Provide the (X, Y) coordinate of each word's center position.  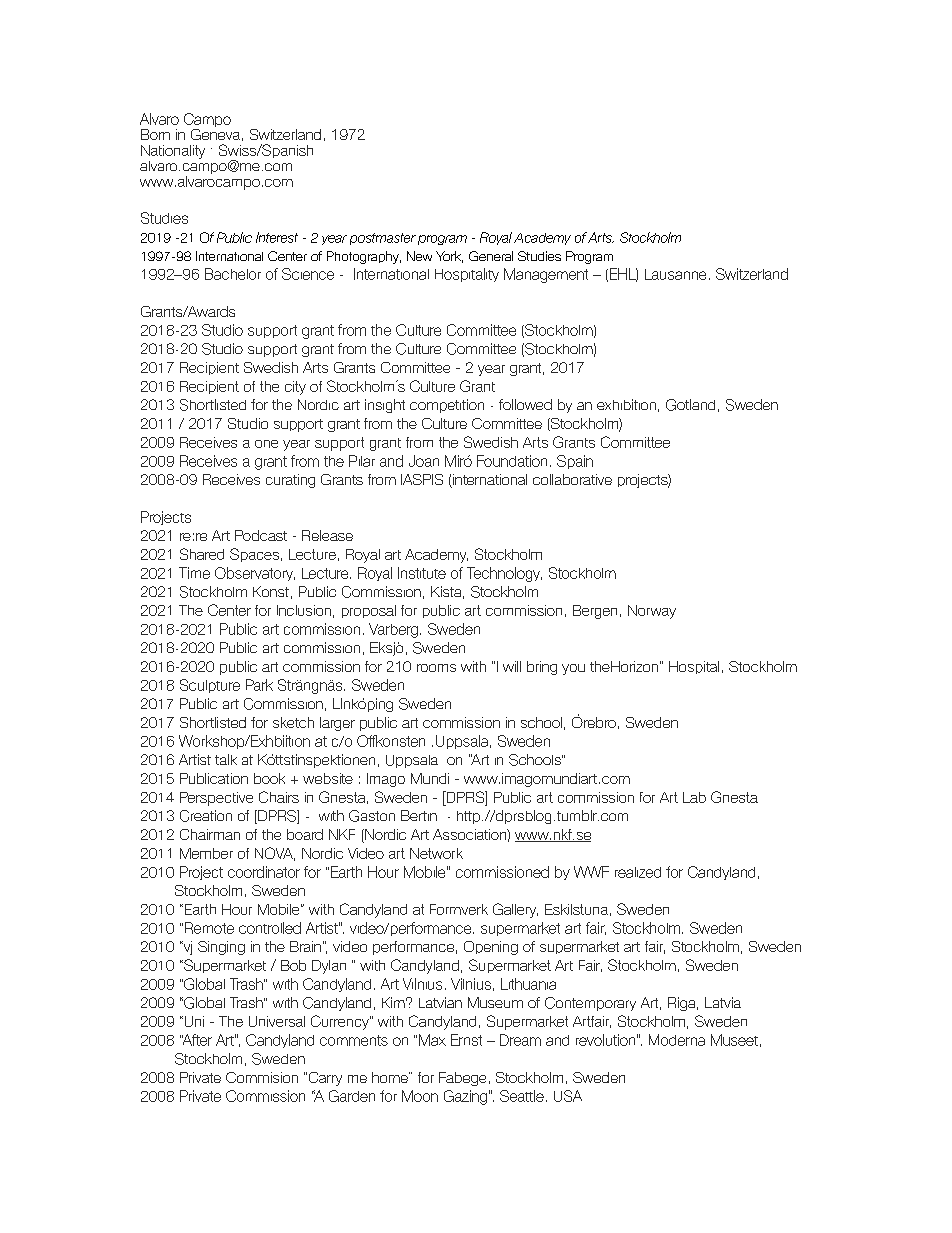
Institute (422, 573)
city (295, 388)
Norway (652, 612)
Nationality (173, 152)
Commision (262, 1077)
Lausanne (675, 274)
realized (638, 872)
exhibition (626, 404)
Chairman (210, 834)
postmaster (383, 239)
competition (447, 406)
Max (432, 1040)
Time (194, 573)
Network (436, 853)
